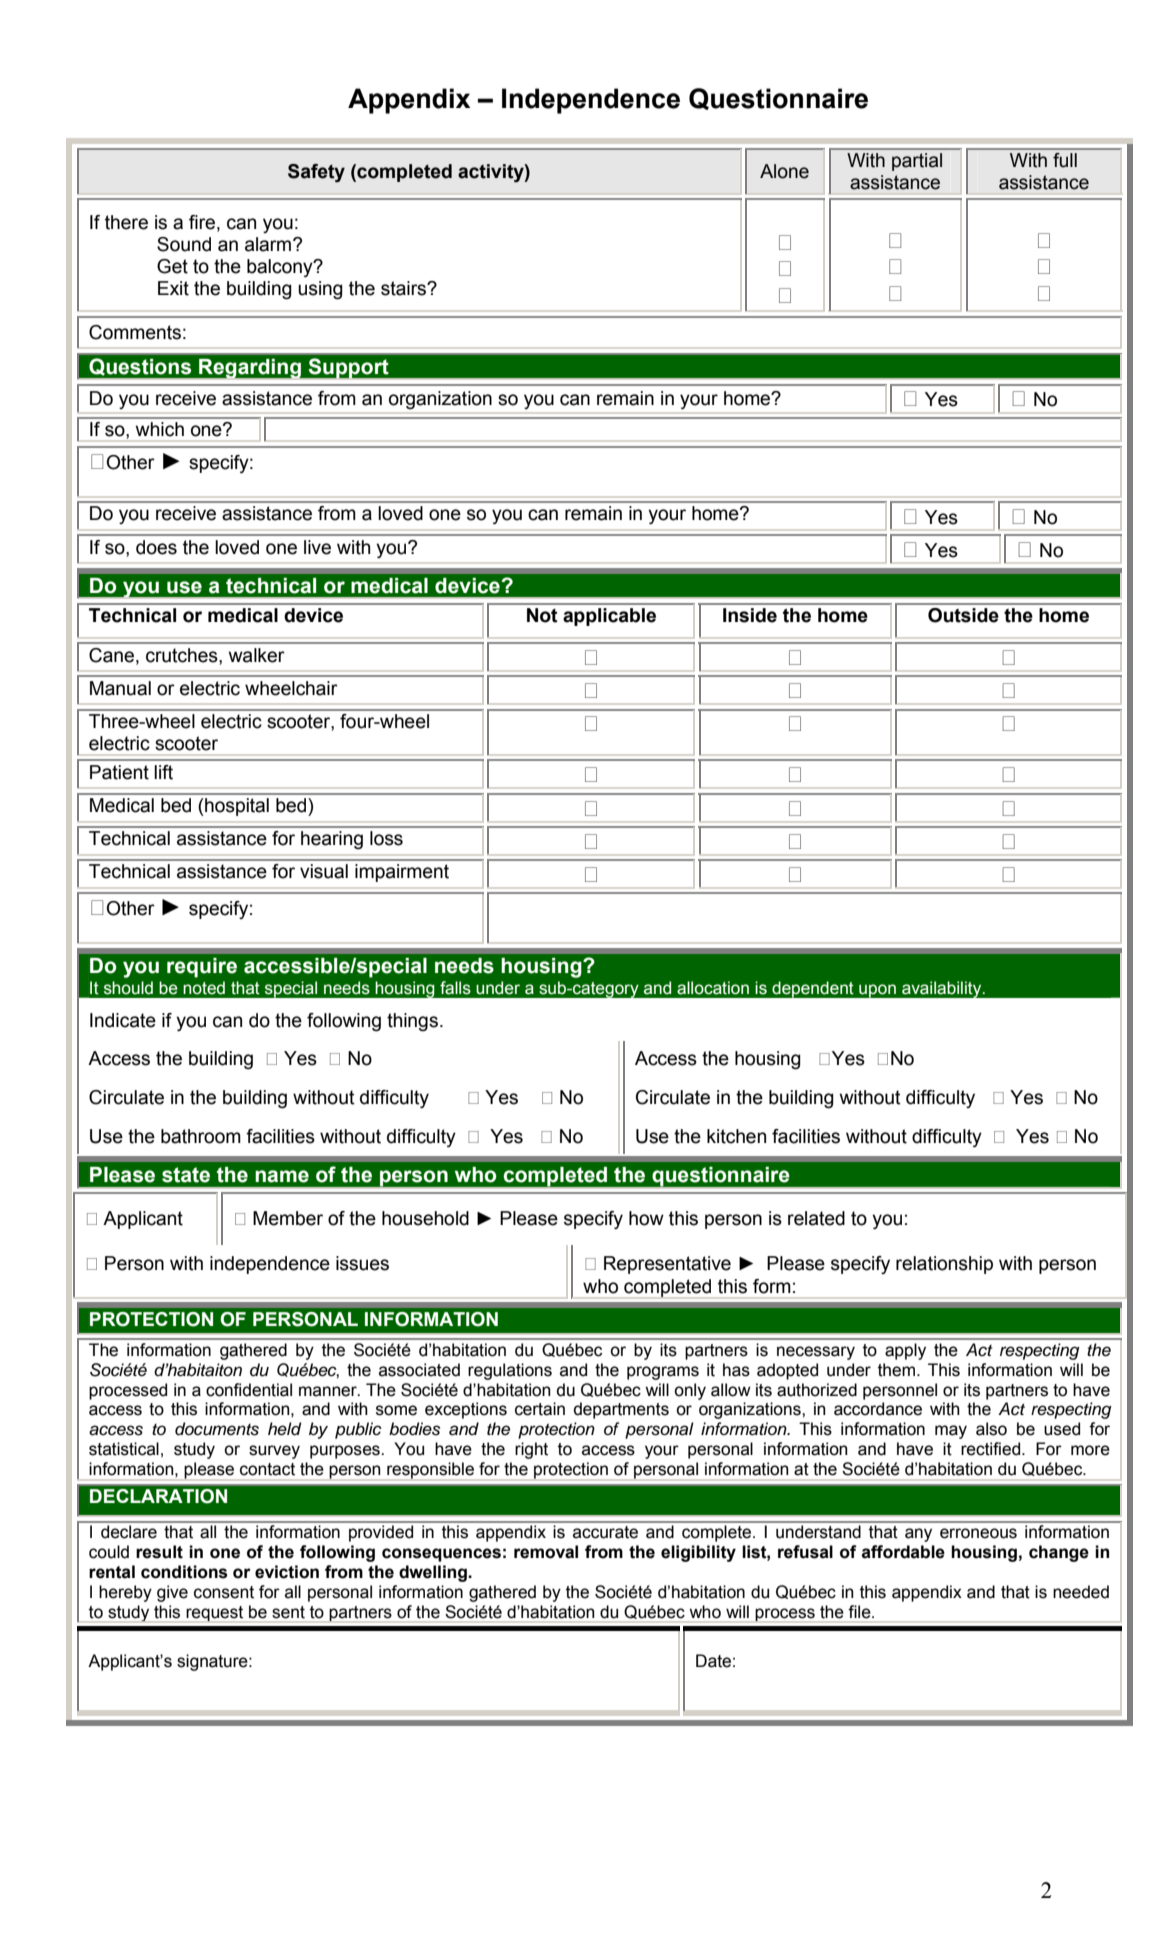 The image size is (1174, 1934). What do you see at coordinates (784, 171) in the document?
I see `Alone` at bounding box center [784, 171].
